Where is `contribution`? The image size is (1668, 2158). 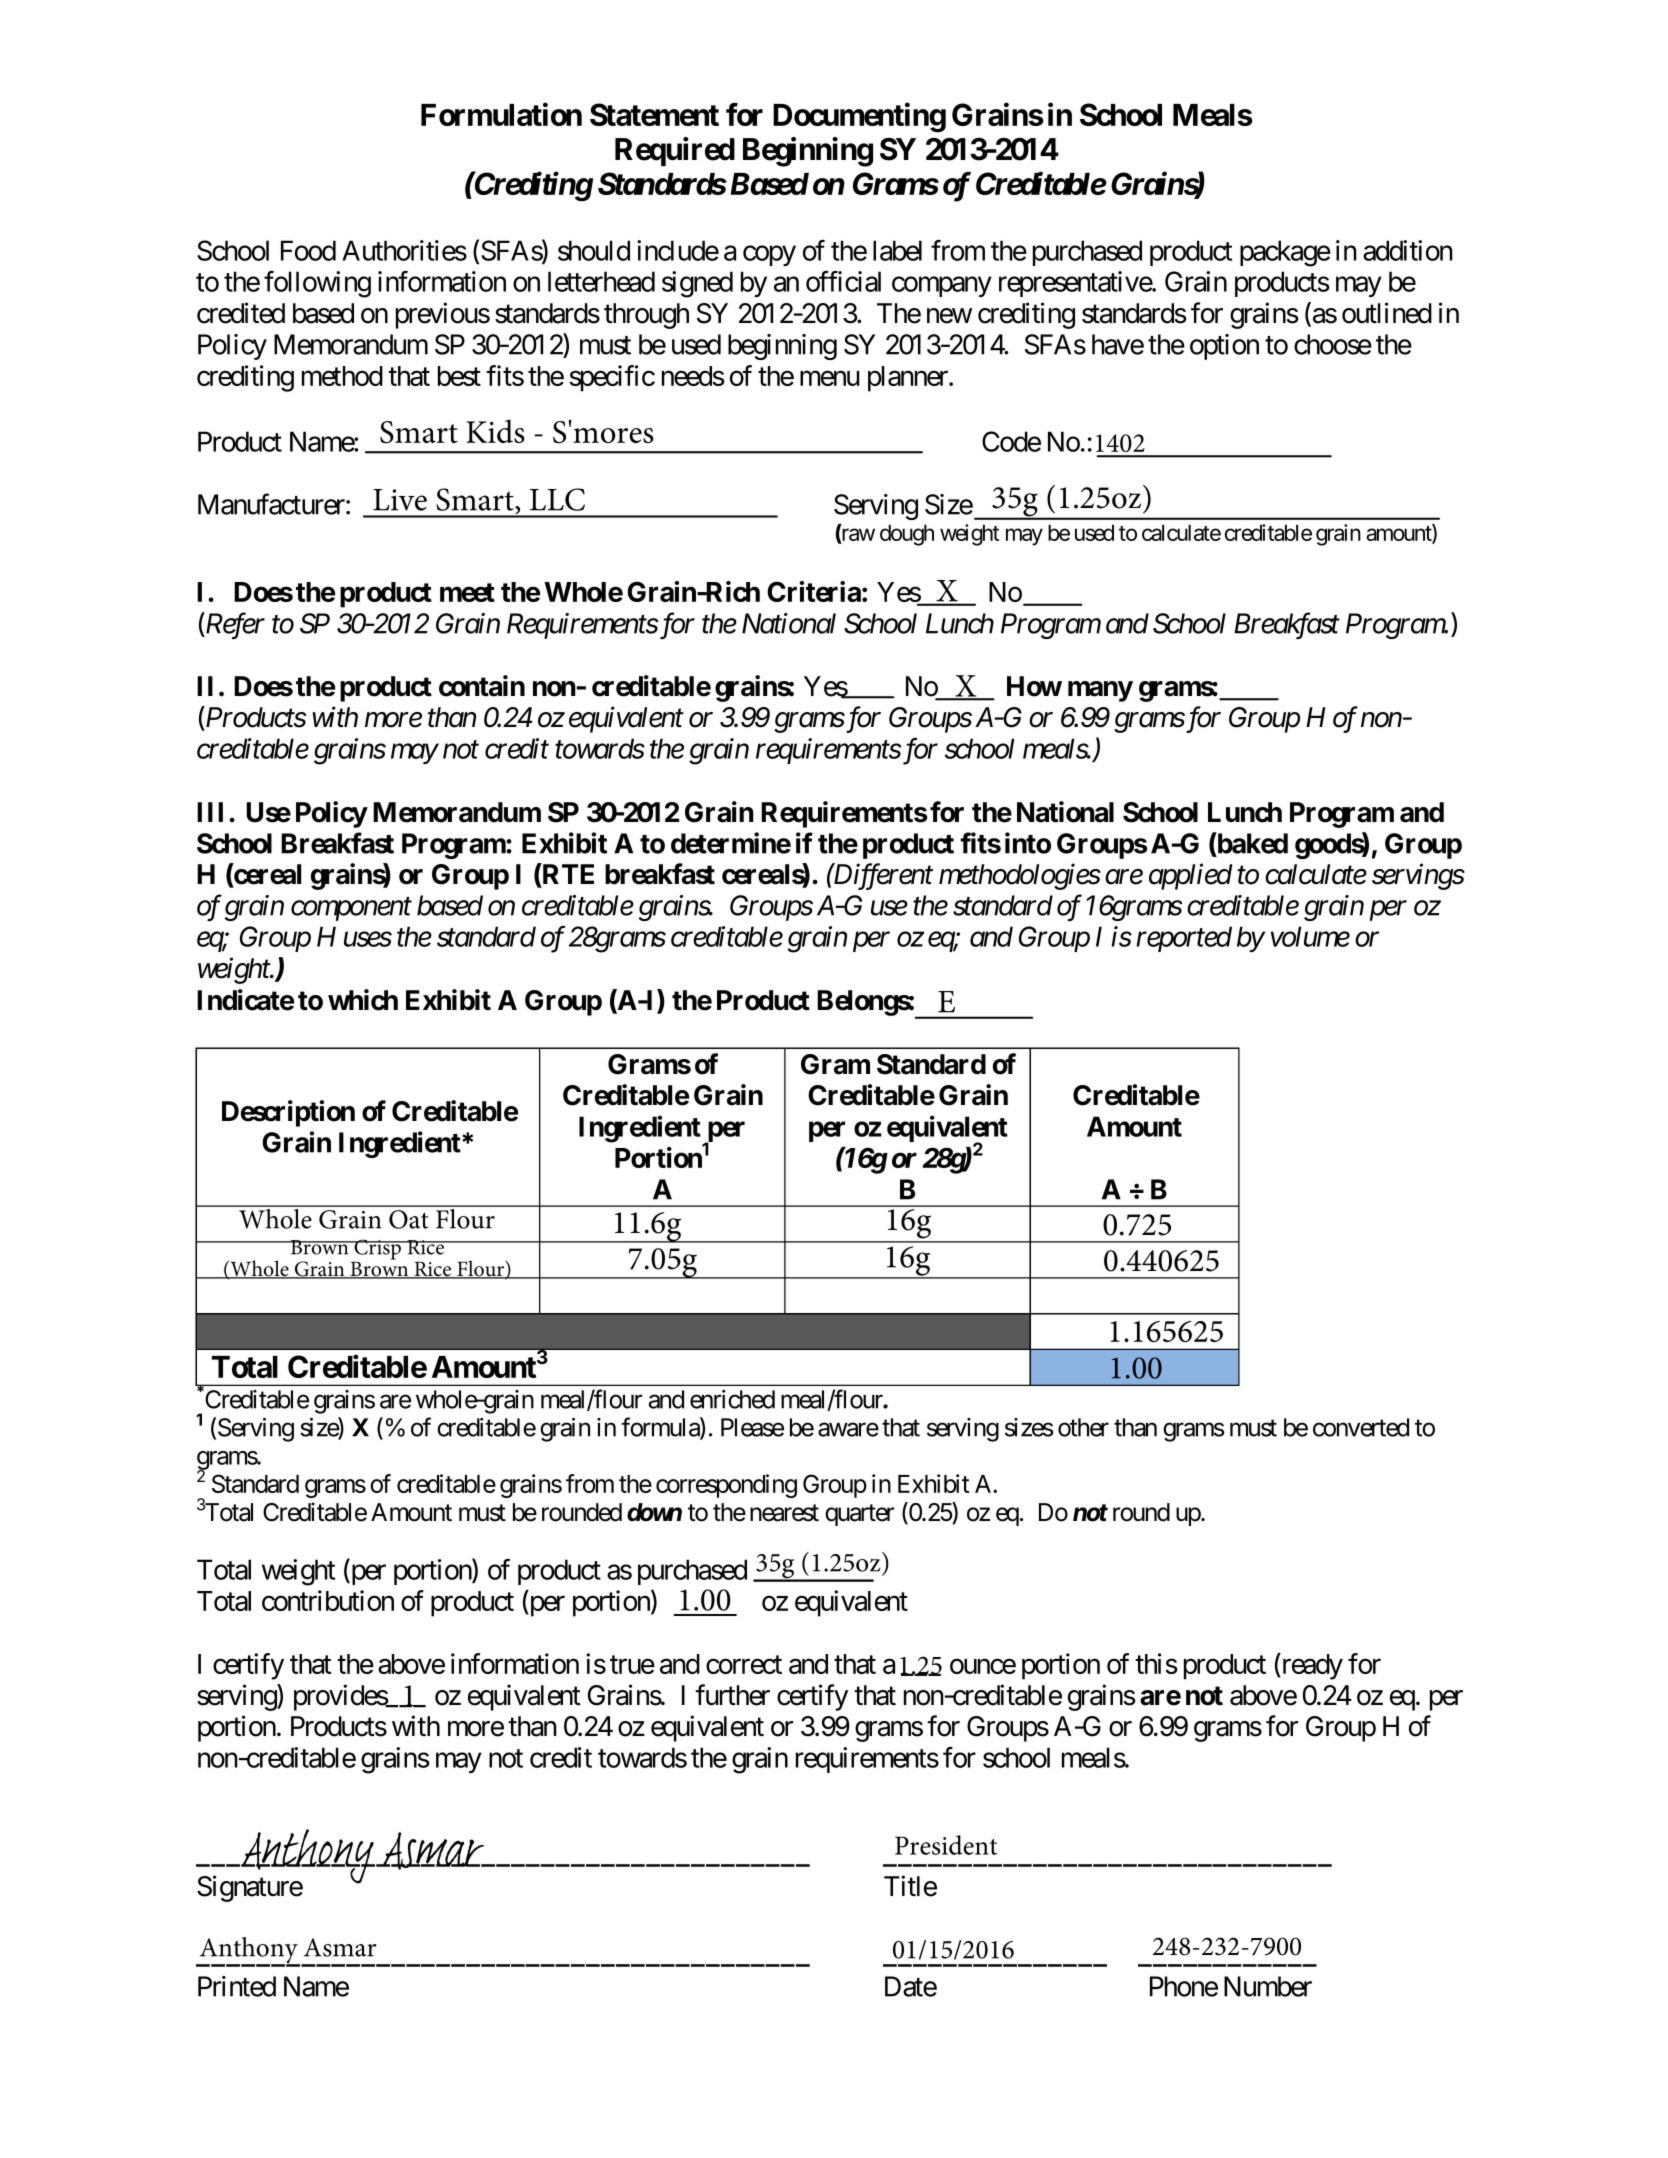 contribution is located at coordinates (328, 1600).
